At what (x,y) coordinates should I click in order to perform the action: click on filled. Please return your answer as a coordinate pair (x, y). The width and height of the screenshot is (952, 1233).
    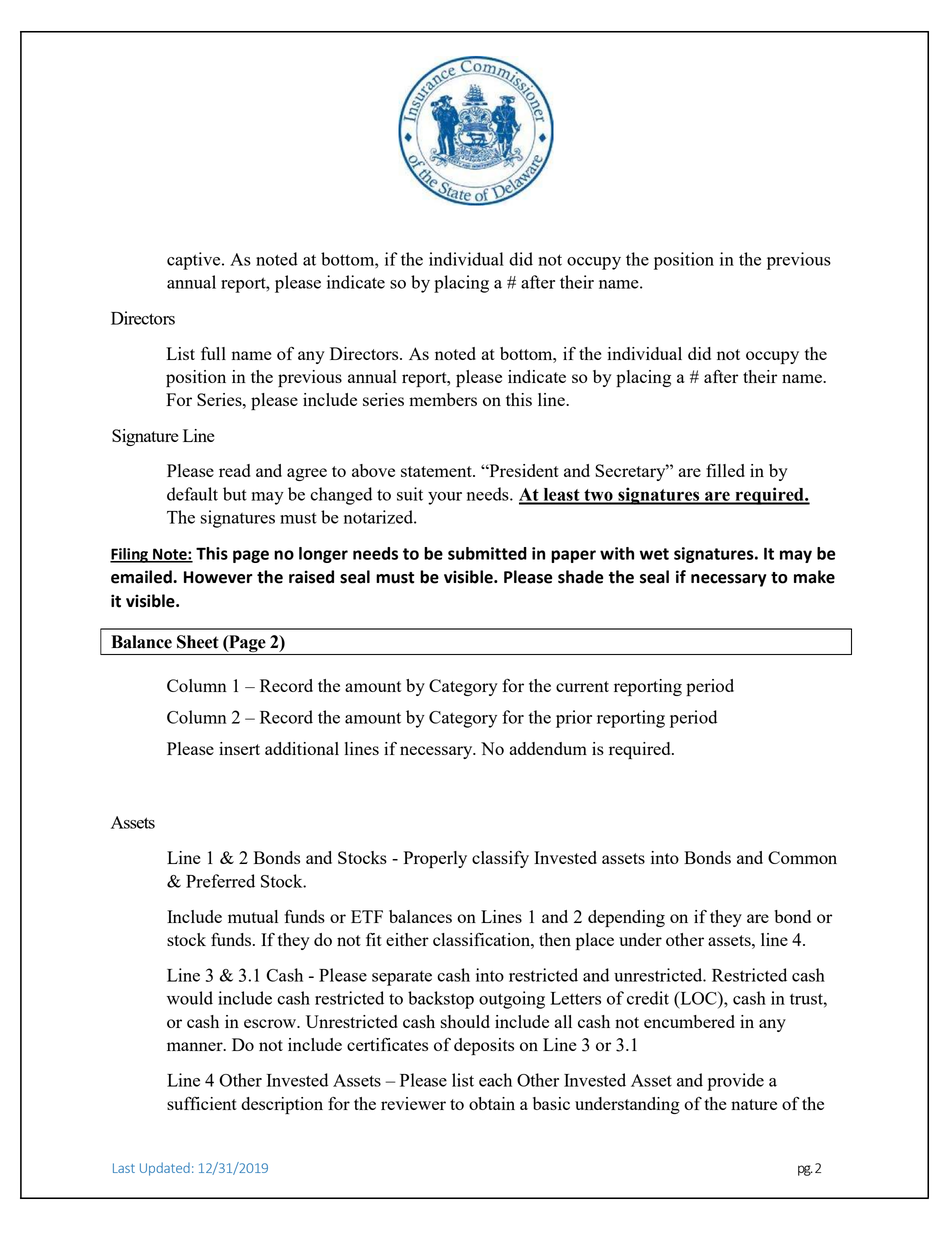
    Looking at the image, I should click on (725, 470).
